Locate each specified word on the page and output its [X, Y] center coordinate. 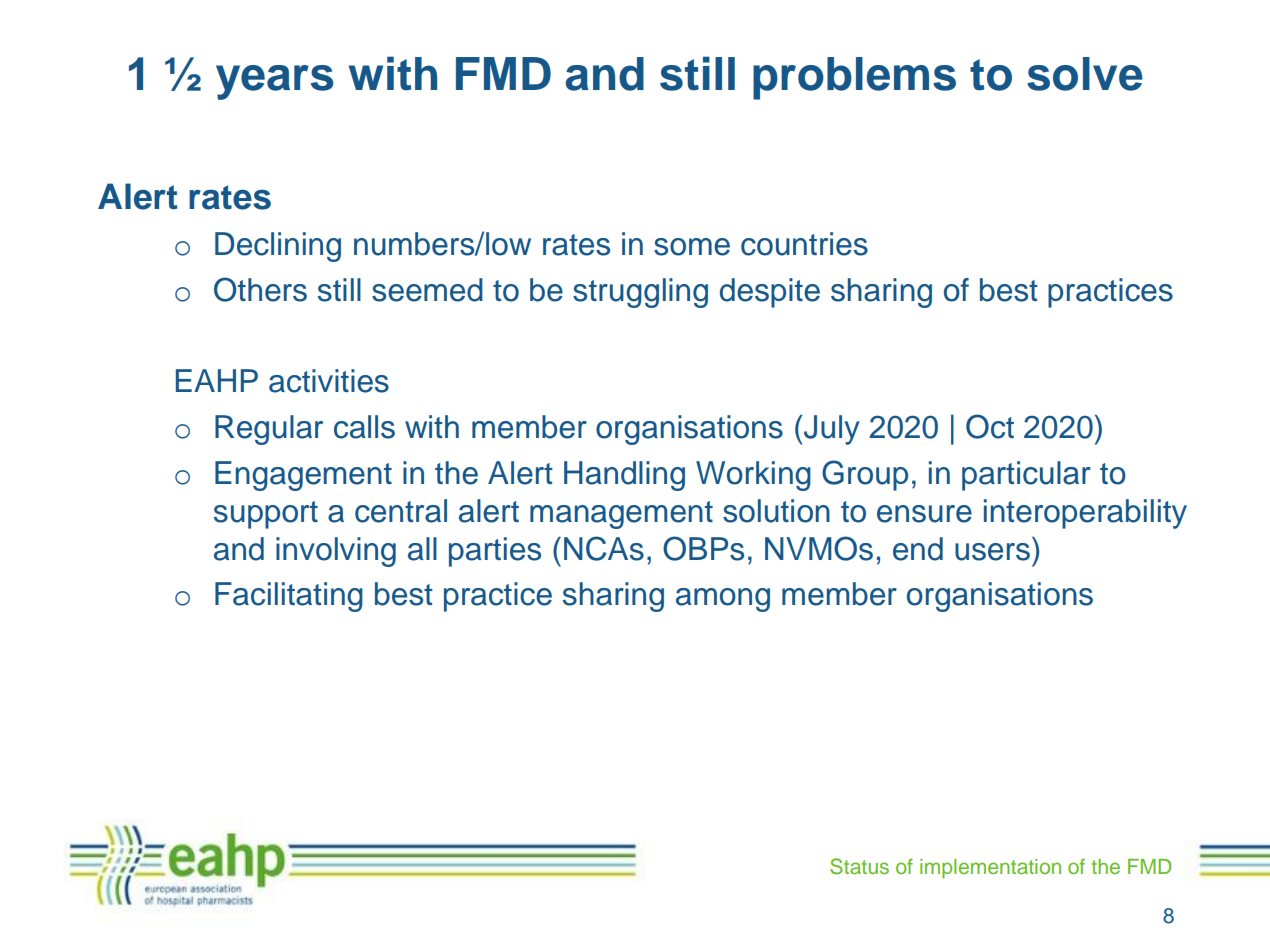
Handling [624, 476]
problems [854, 78]
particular [1026, 476]
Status [859, 866]
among [723, 600]
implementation [990, 869]
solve [1085, 74]
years [275, 82]
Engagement [303, 476]
